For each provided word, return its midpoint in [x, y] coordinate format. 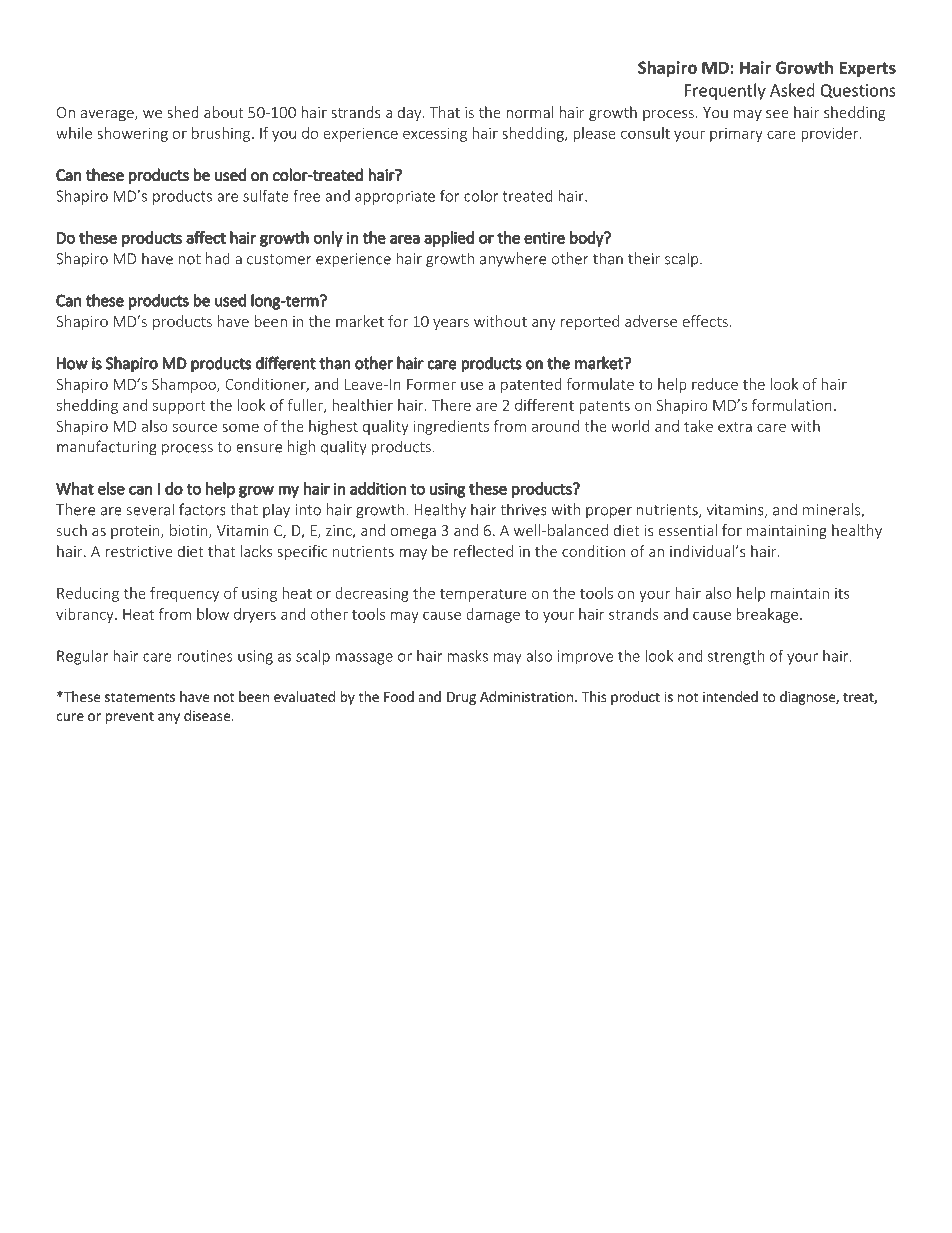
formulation [792, 405]
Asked [792, 90]
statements [140, 697]
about [224, 112]
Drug [461, 698]
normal [529, 112]
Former [431, 384]
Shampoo [185, 385]
